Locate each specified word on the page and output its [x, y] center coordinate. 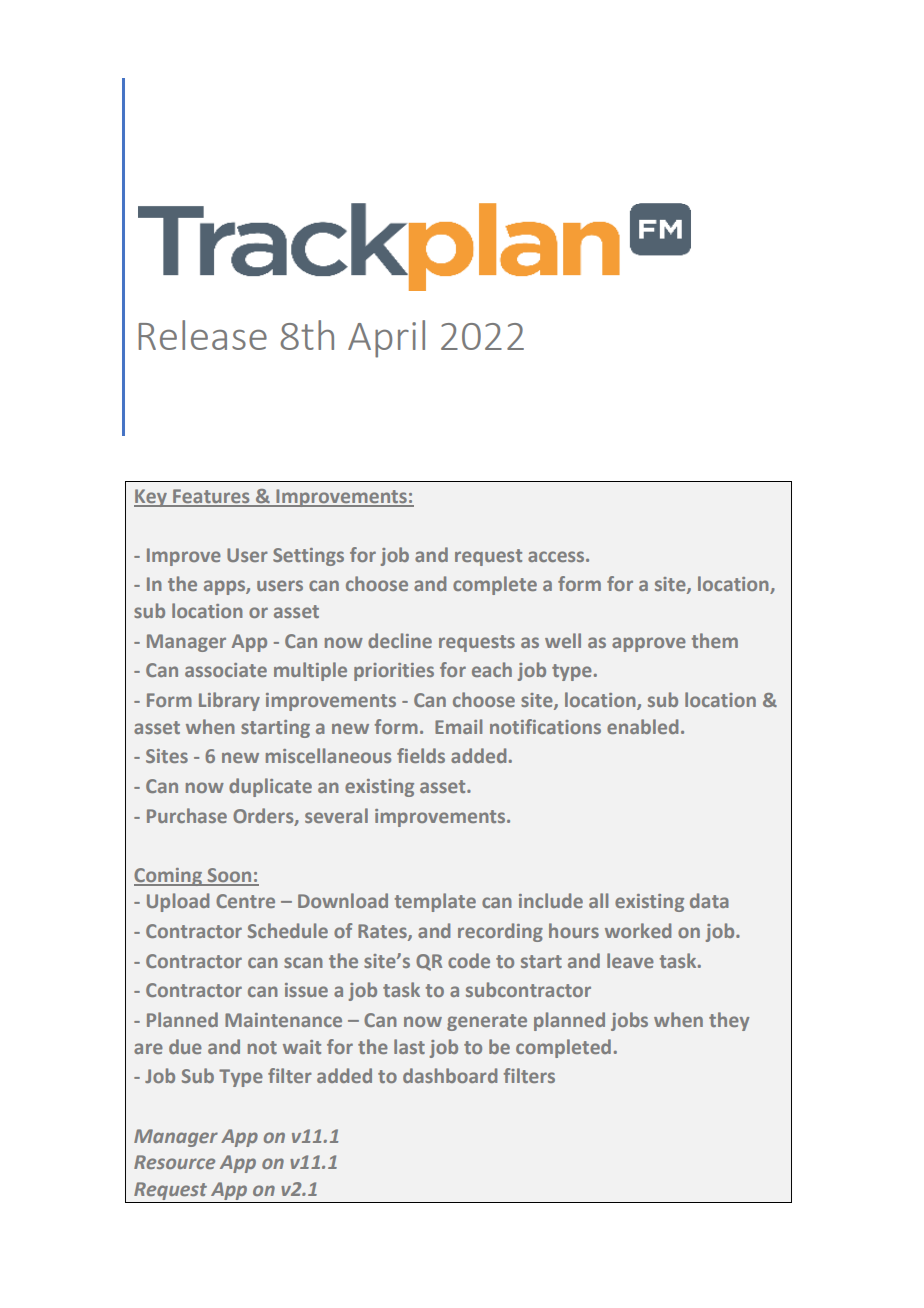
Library [229, 701]
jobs [629, 1021]
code [469, 960]
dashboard [450, 1075]
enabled [642, 726]
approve [649, 644]
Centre [245, 901]
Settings [308, 557]
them [714, 640]
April [386, 339]
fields [421, 755]
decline [400, 640]
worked [638, 930]
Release [202, 335]
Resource [174, 1162]
